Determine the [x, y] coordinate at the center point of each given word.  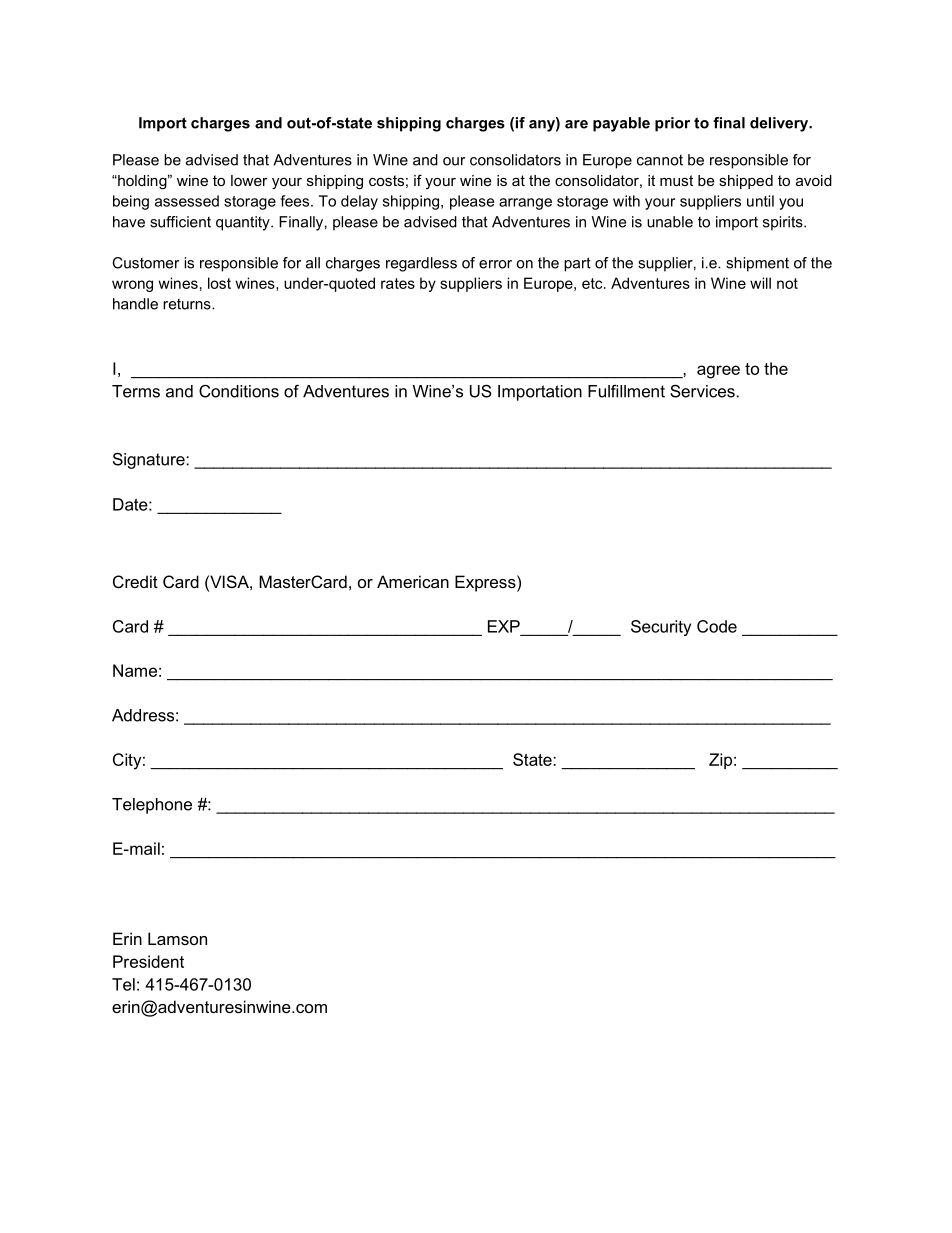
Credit [135, 581]
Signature [150, 460]
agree [718, 372]
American [413, 581]
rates [398, 283]
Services [702, 391]
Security [661, 628]
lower [249, 180]
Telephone [152, 806]
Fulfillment [626, 391]
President [148, 961]
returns [188, 304]
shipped [746, 182]
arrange [525, 204]
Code [717, 626]
